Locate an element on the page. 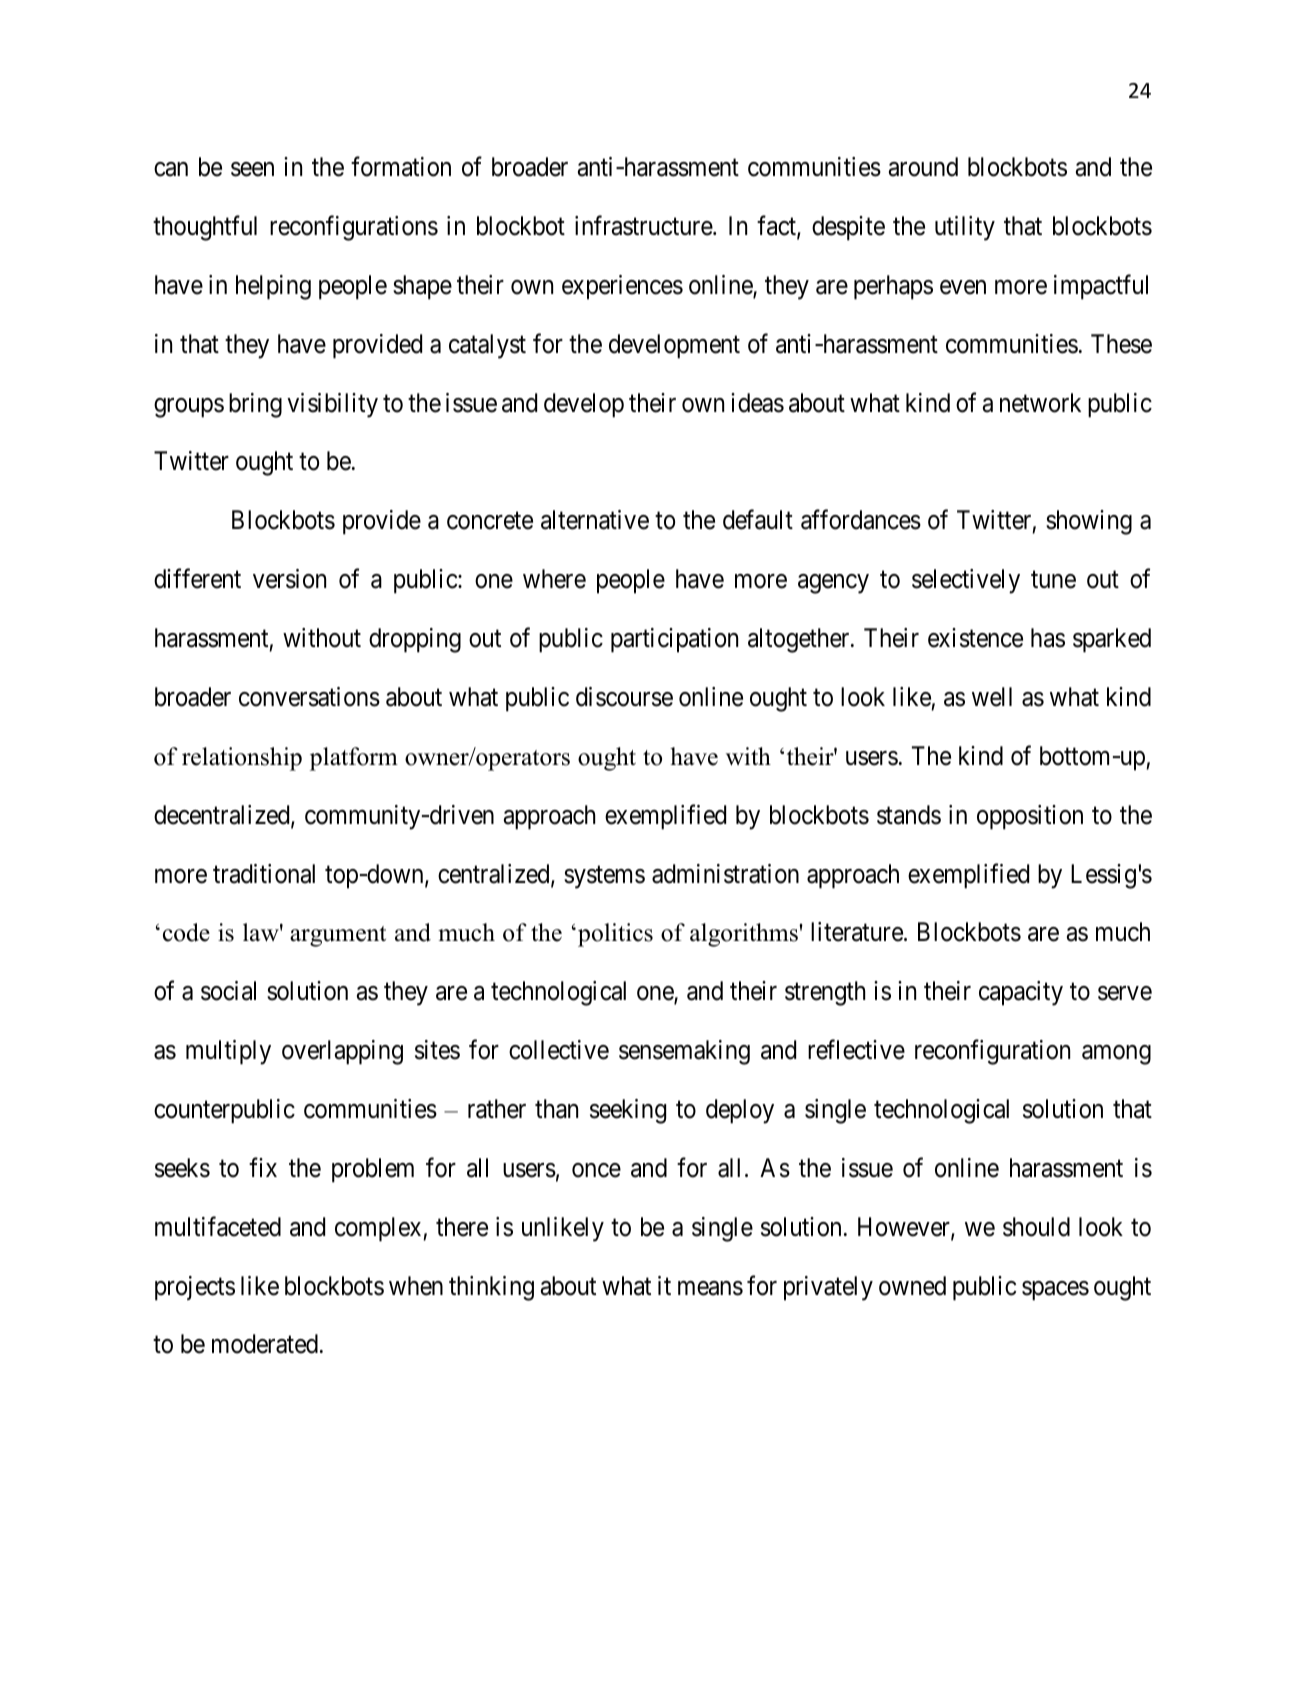 The image size is (1305, 1689). well is located at coordinates (992, 697).
